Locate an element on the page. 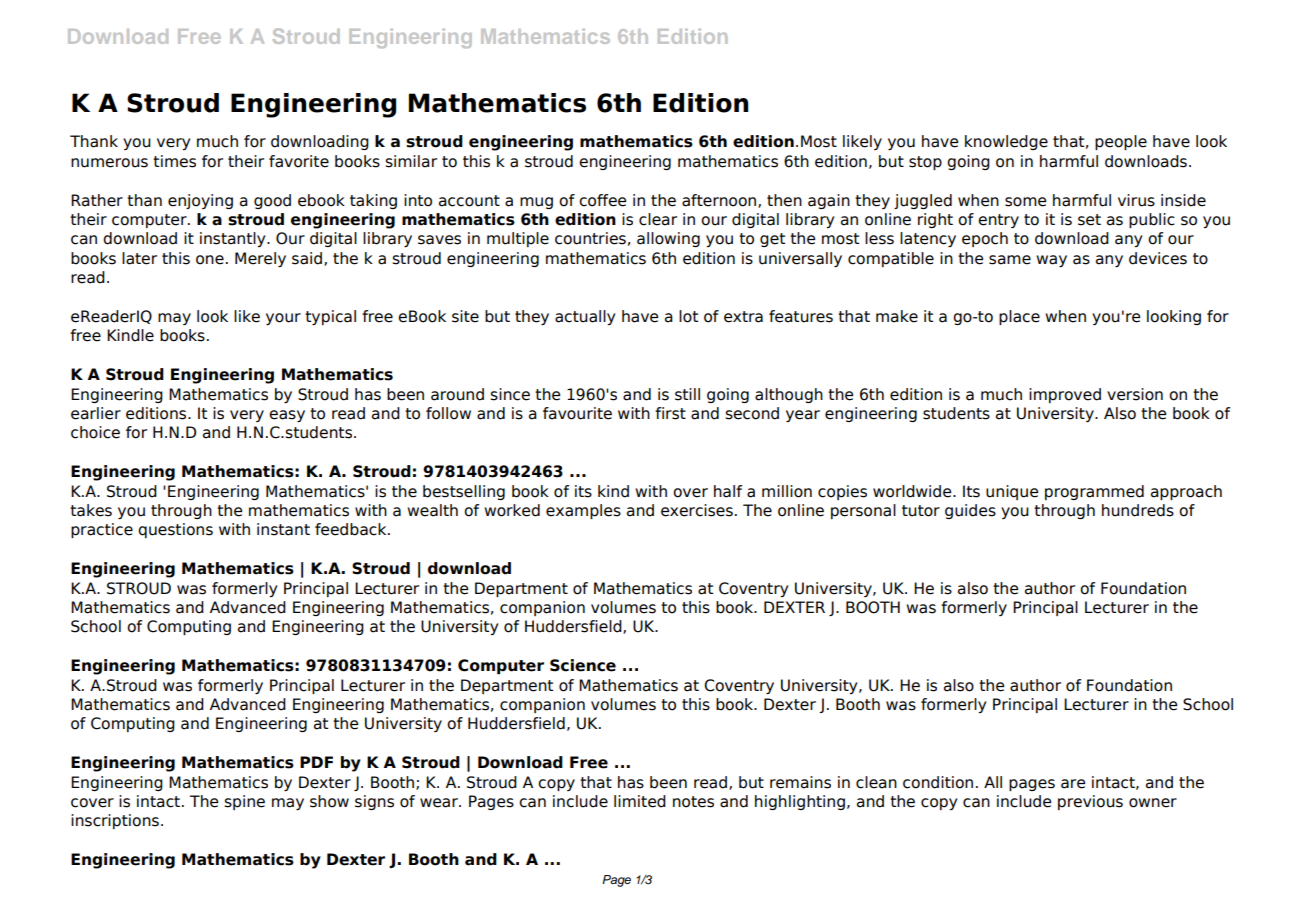 Image resolution: width=1308 pixels, height=924 pixels. spine is located at coordinates (244, 802).
